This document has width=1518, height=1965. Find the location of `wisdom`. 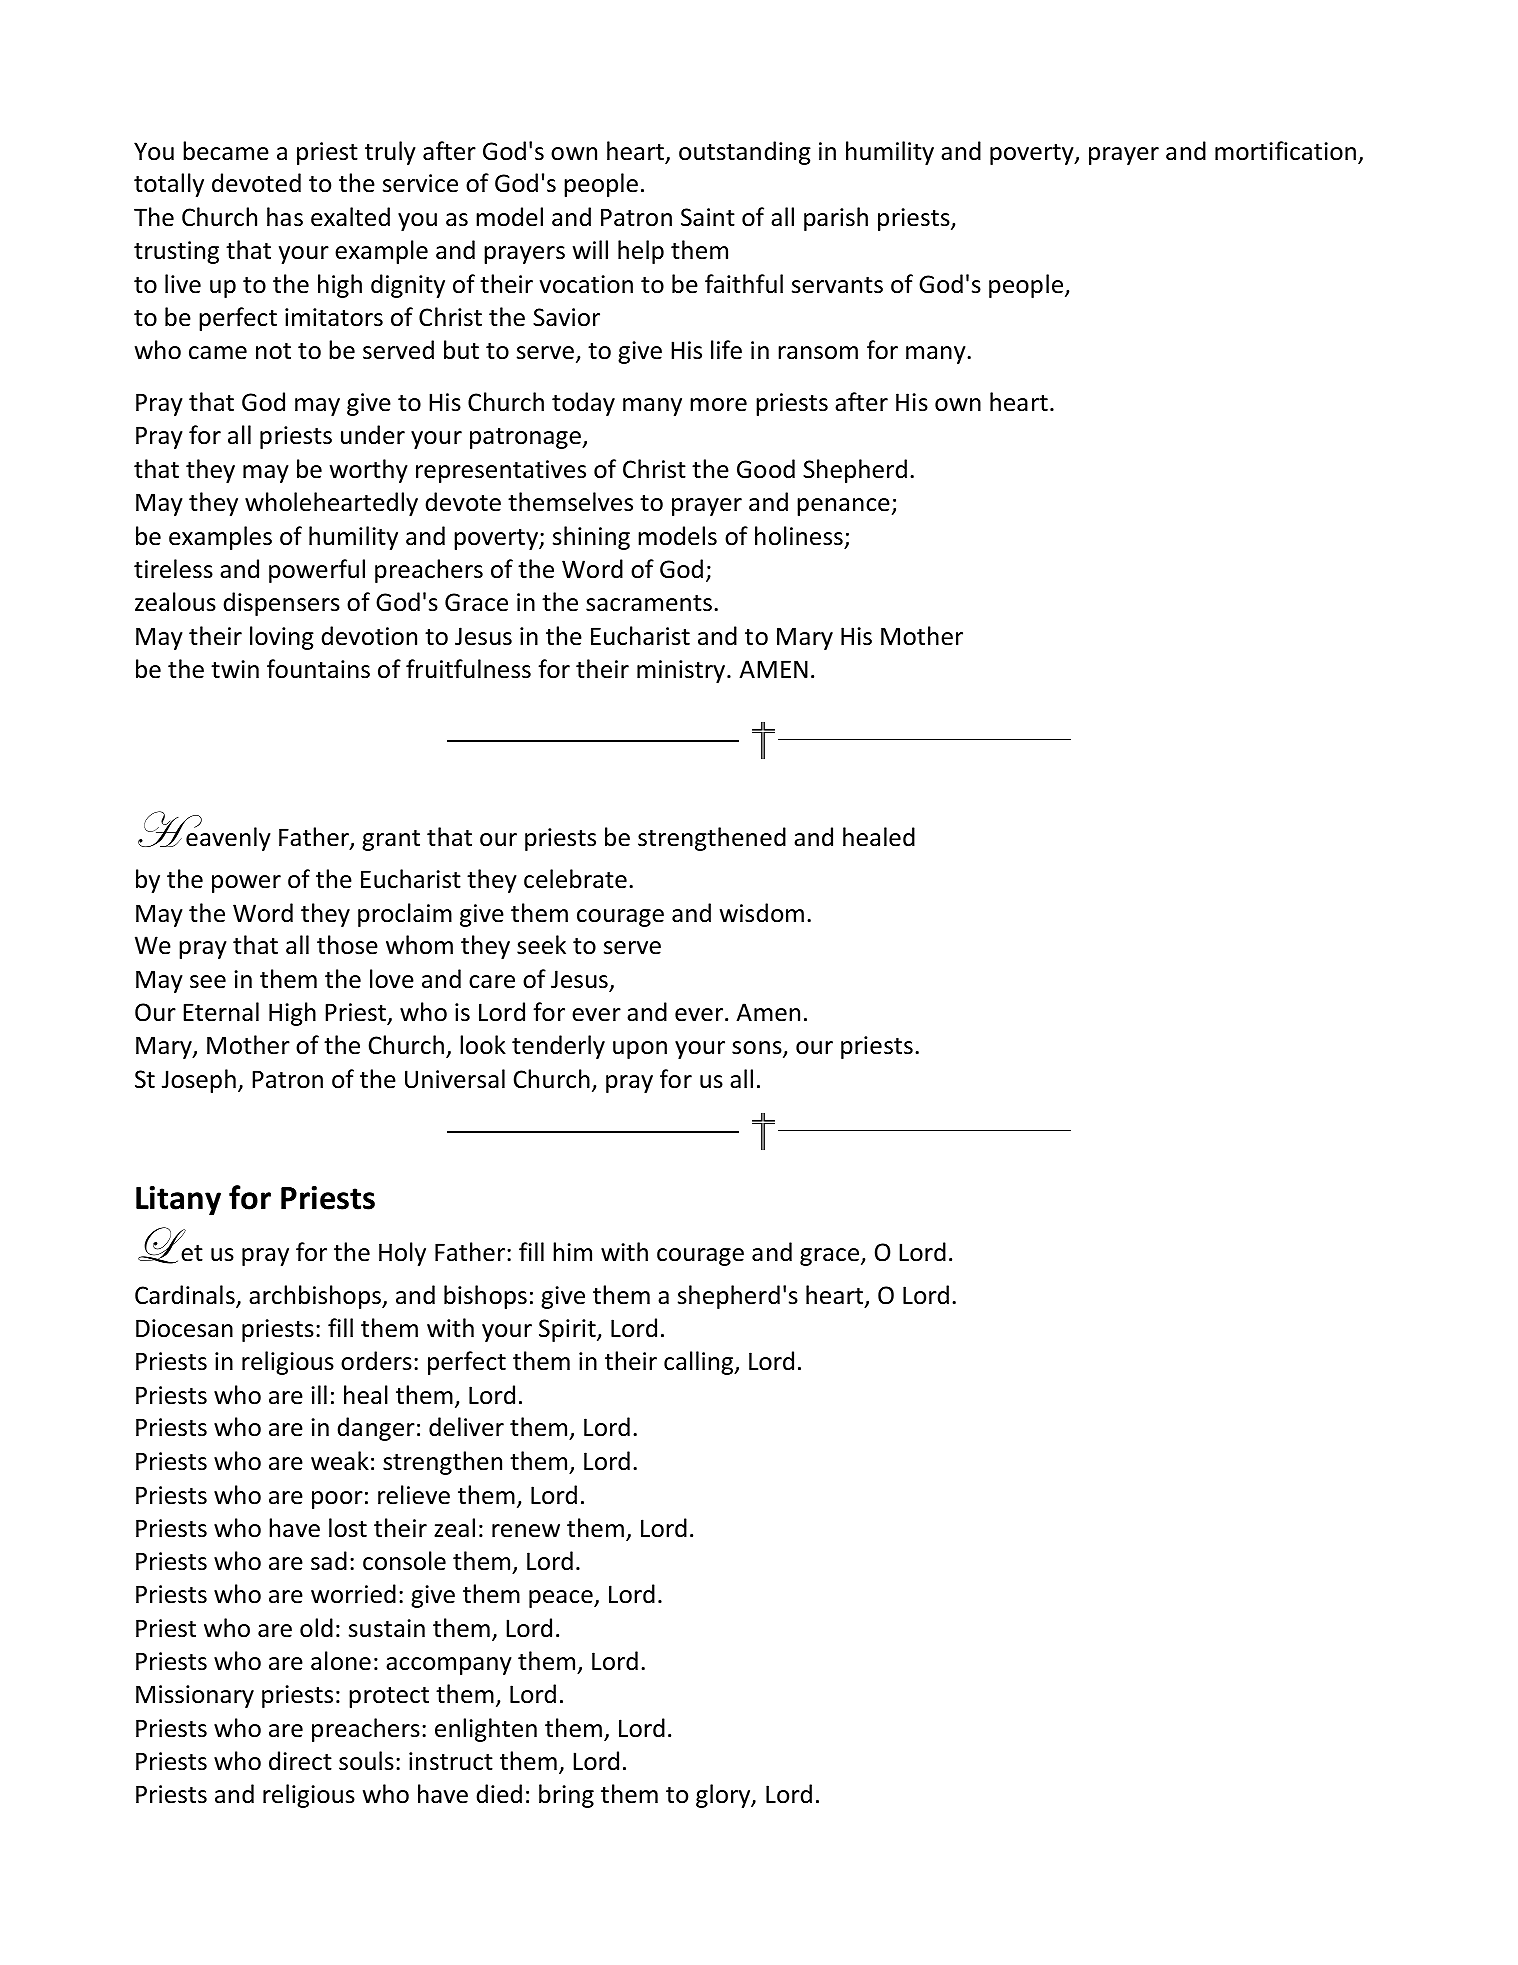

wisdom is located at coordinates (762, 913).
